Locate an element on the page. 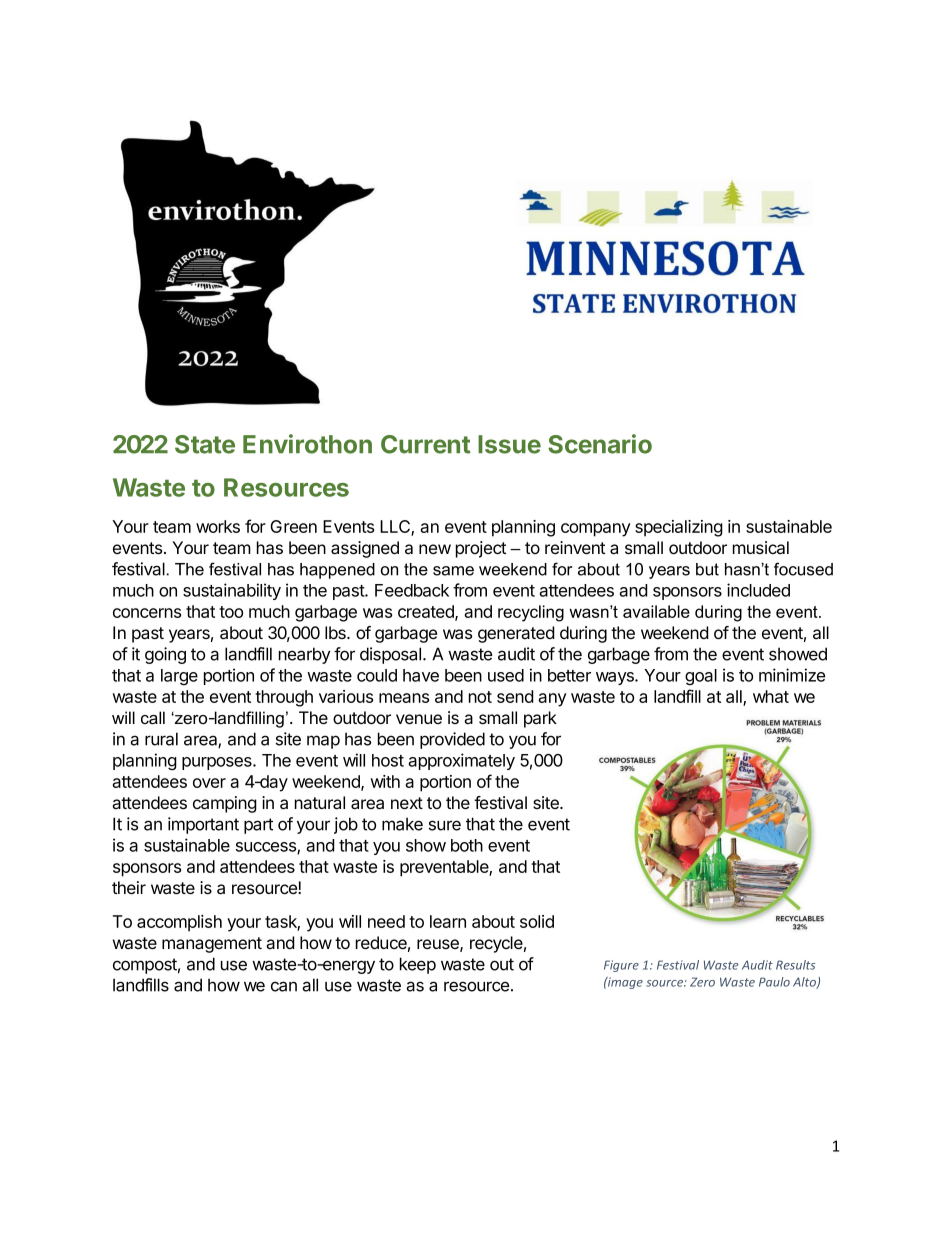  included is located at coordinates (758, 590).
